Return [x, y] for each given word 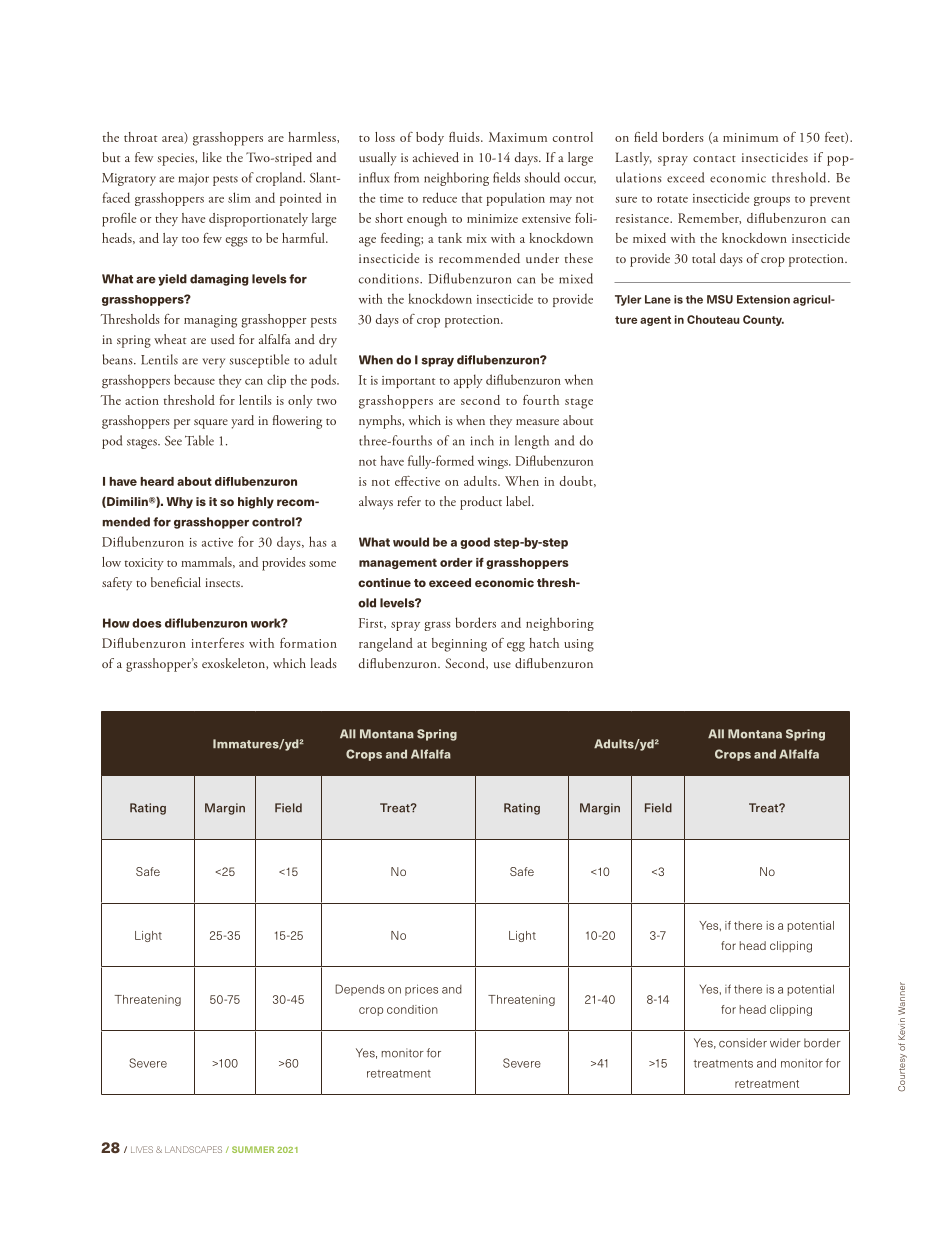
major [194, 179]
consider [743, 1043]
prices [421, 990]
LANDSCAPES [193, 1149]
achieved [436, 157]
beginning [459, 645]
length [532, 442]
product [481, 503]
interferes [217, 643]
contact [714, 159]
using [579, 645]
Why [179, 503]
